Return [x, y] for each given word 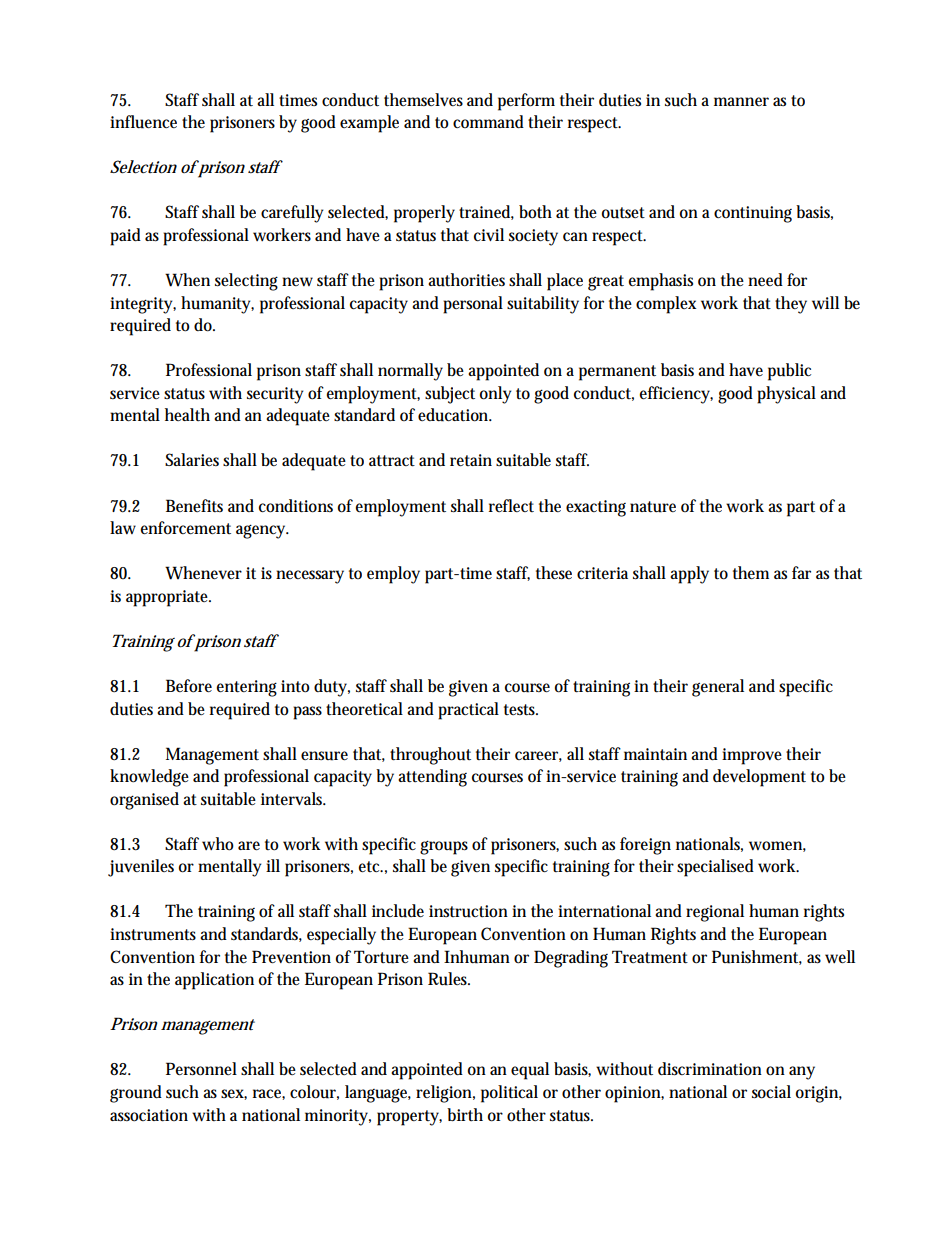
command [488, 121]
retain [471, 460]
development [759, 778]
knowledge [149, 778]
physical [786, 395]
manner [741, 101]
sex [234, 1094]
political [509, 1094]
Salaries [192, 459]
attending [432, 778]
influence [143, 122]
